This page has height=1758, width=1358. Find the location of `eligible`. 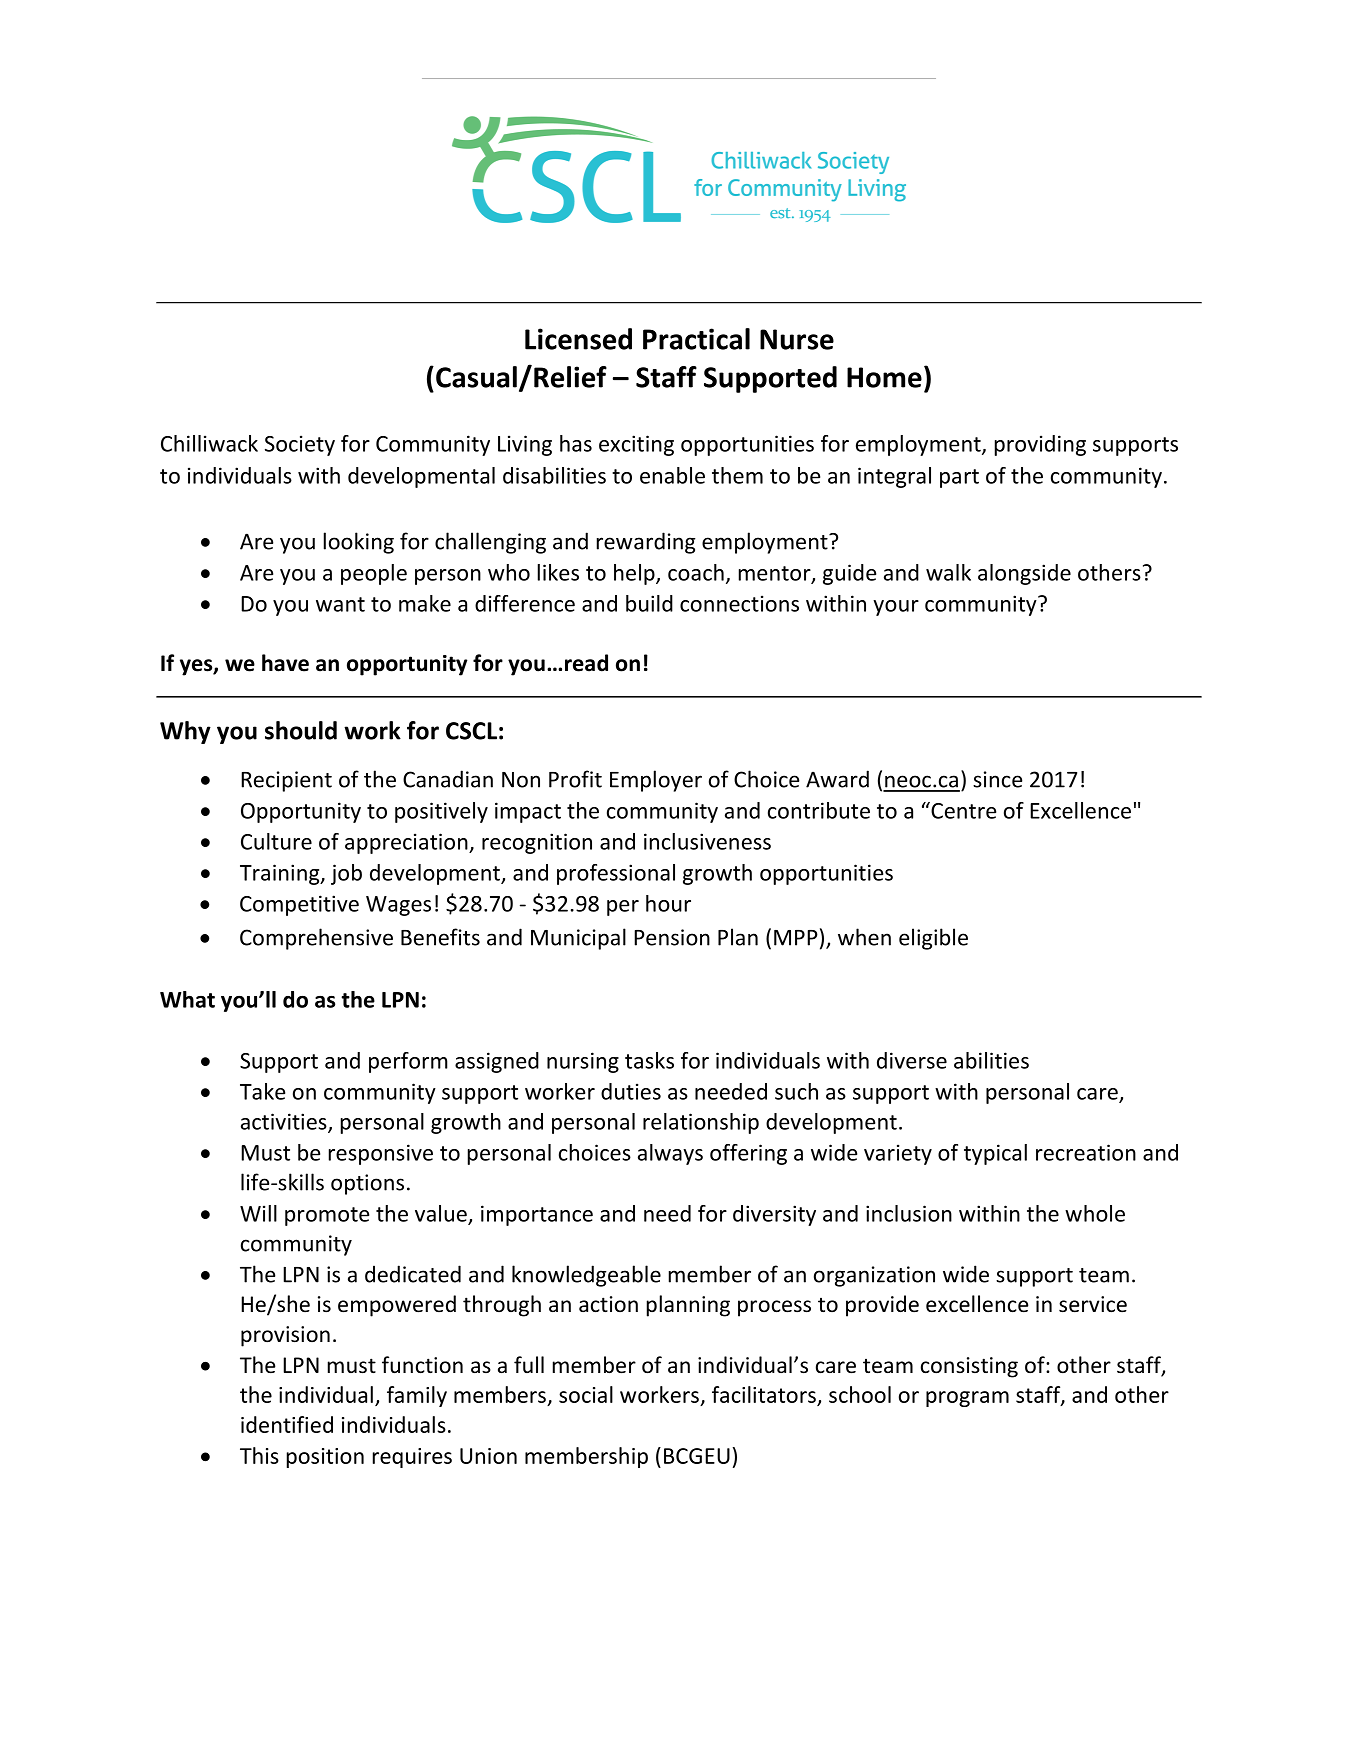

eligible is located at coordinates (933, 939).
